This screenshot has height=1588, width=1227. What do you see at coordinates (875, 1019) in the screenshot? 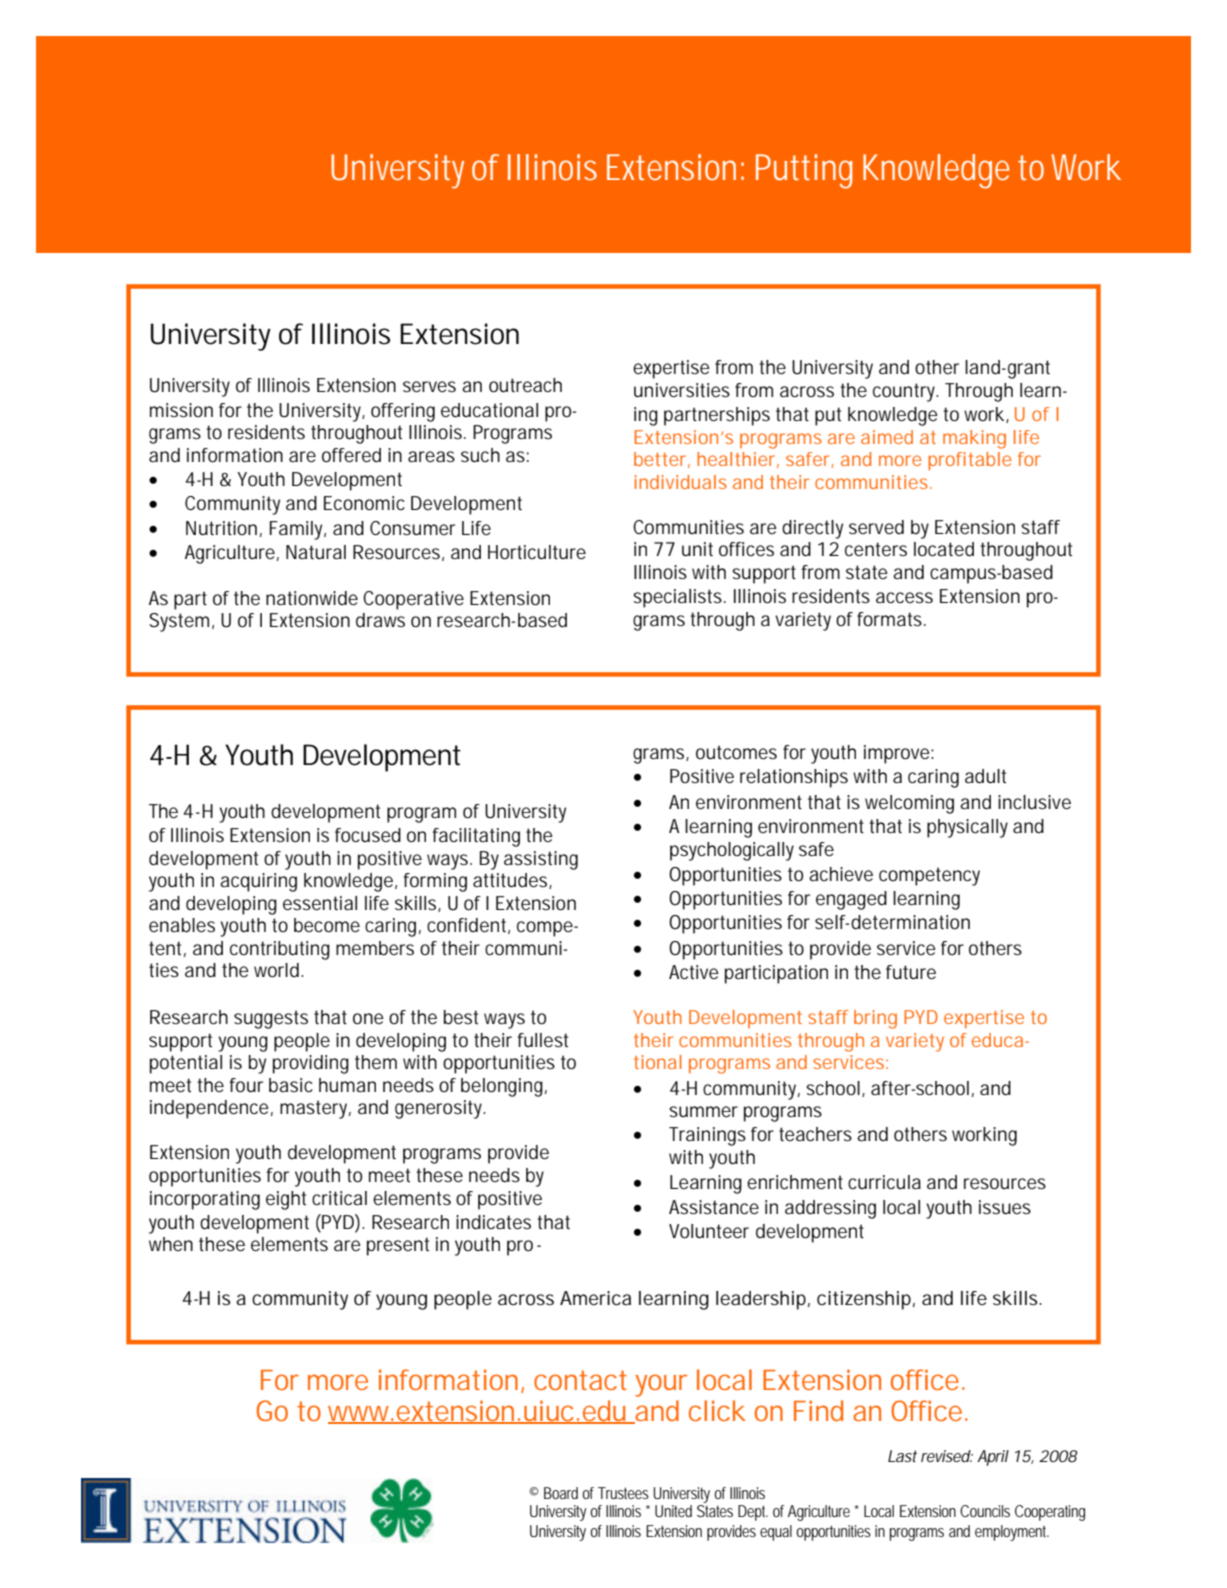
I see `bring` at bounding box center [875, 1019].
